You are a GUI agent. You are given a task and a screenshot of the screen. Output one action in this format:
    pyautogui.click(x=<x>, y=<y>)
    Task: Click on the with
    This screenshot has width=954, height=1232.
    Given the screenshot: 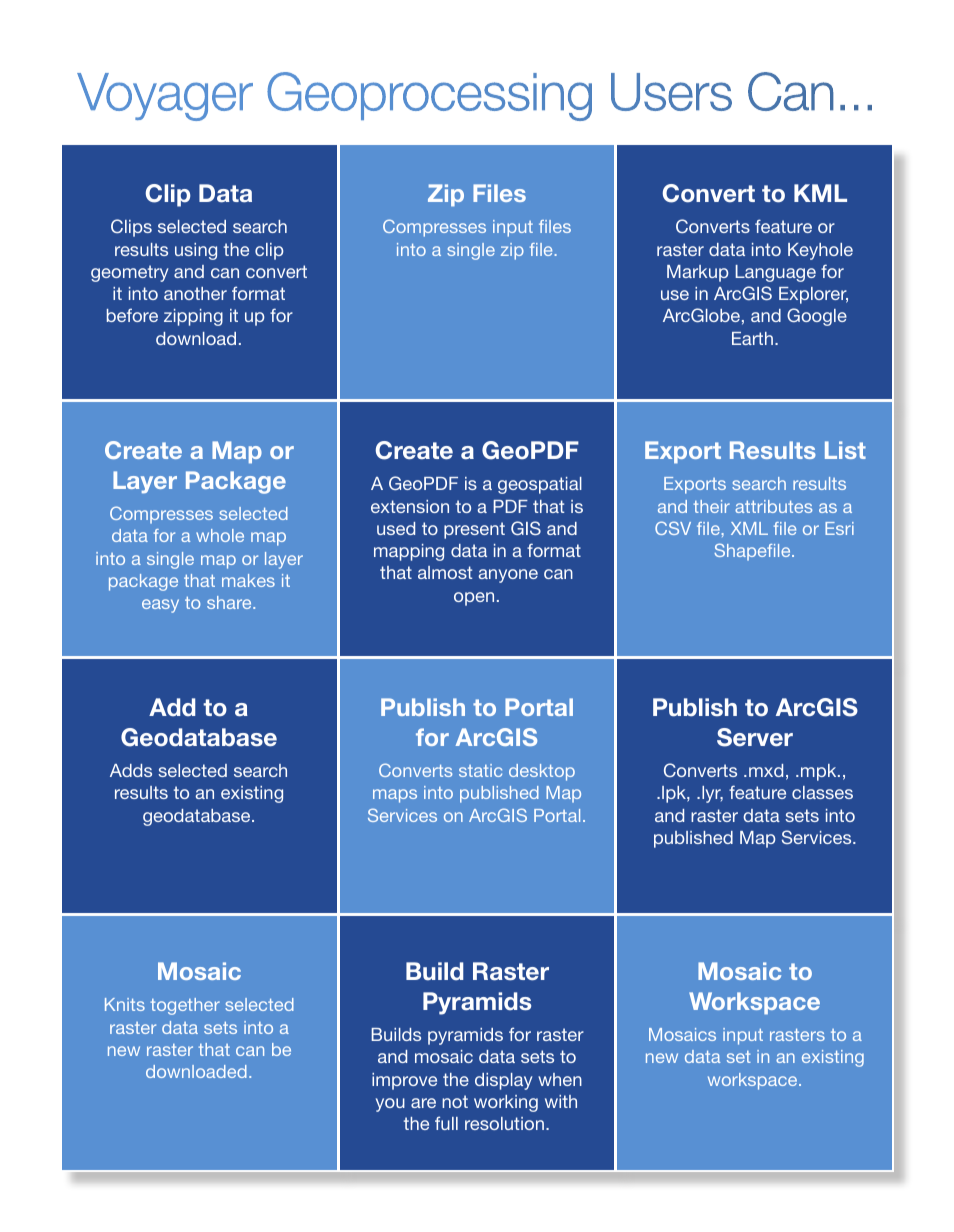 What is the action you would take?
    pyautogui.click(x=561, y=1101)
